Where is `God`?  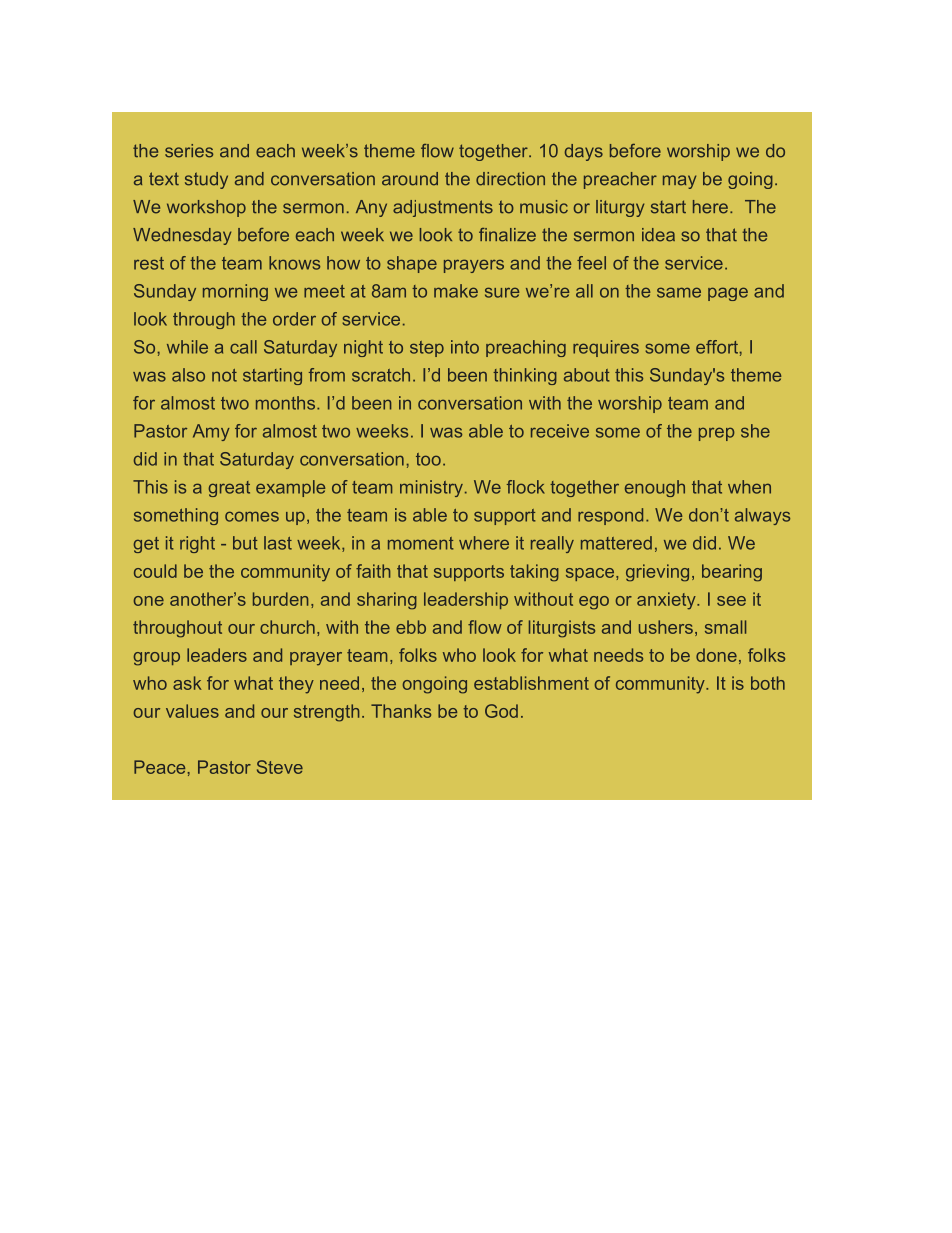
God is located at coordinates (501, 711).
